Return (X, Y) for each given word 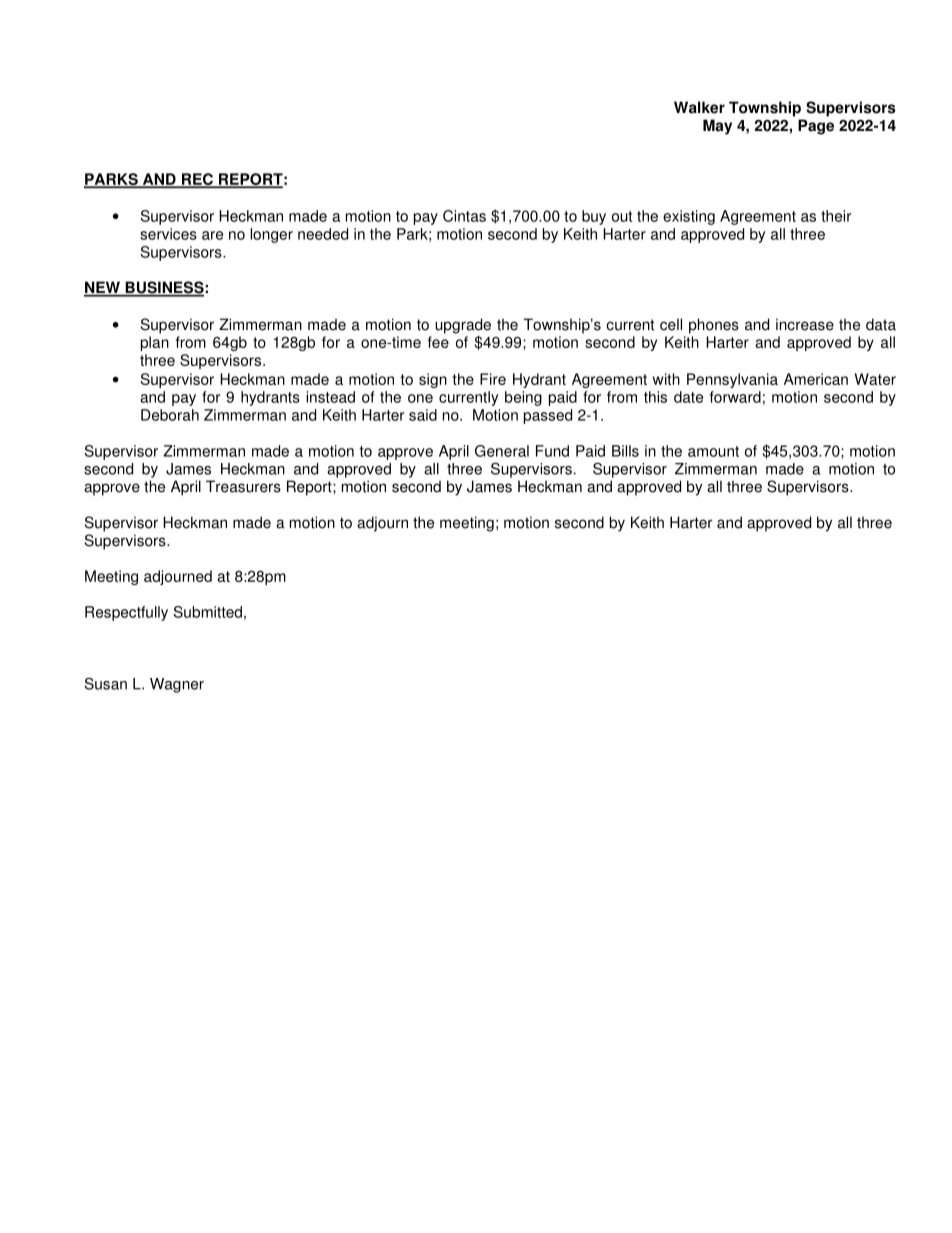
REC (197, 180)
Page (816, 127)
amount (713, 451)
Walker (699, 107)
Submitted (208, 612)
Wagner (177, 685)
